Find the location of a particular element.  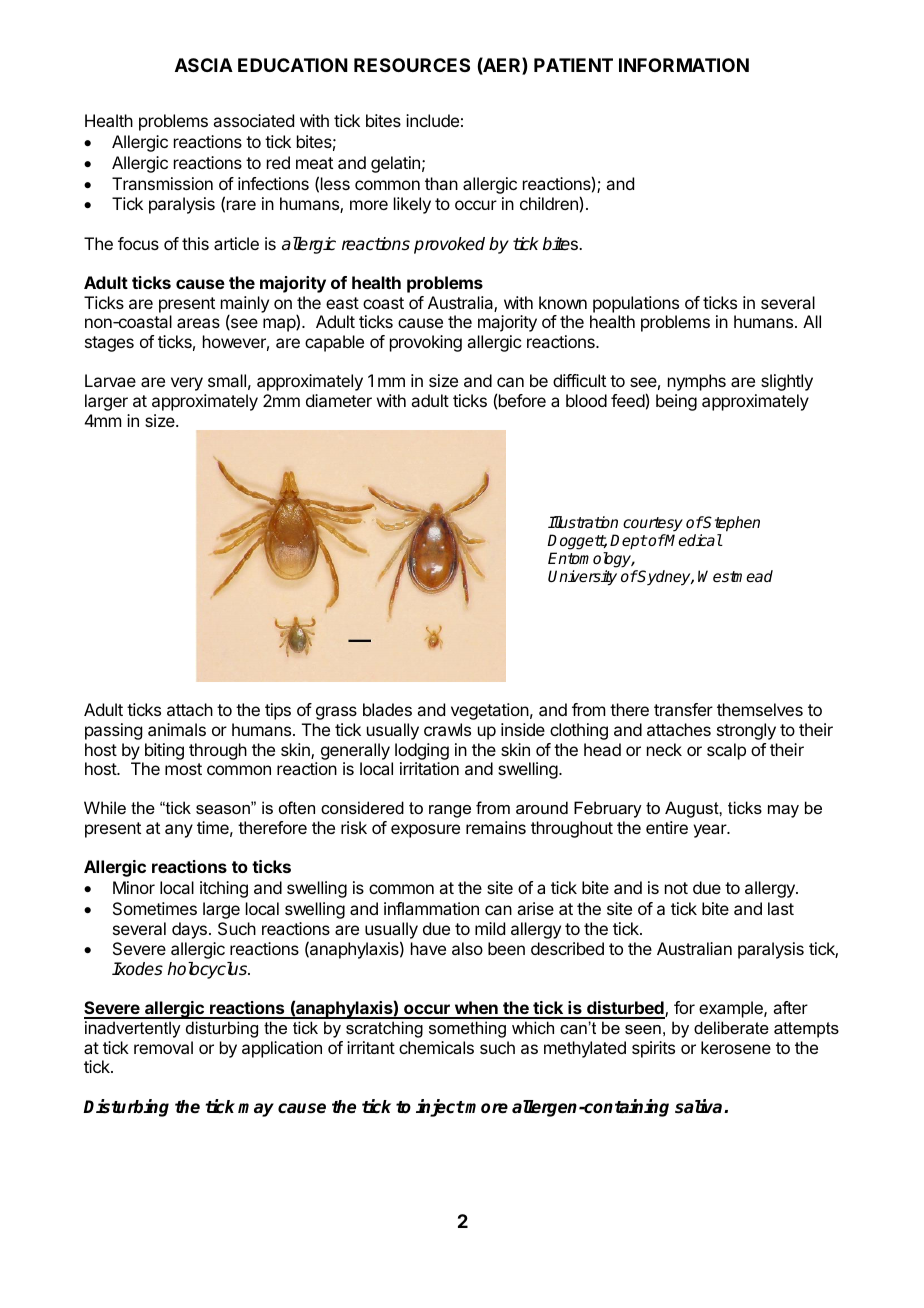

range is located at coordinates (450, 811).
